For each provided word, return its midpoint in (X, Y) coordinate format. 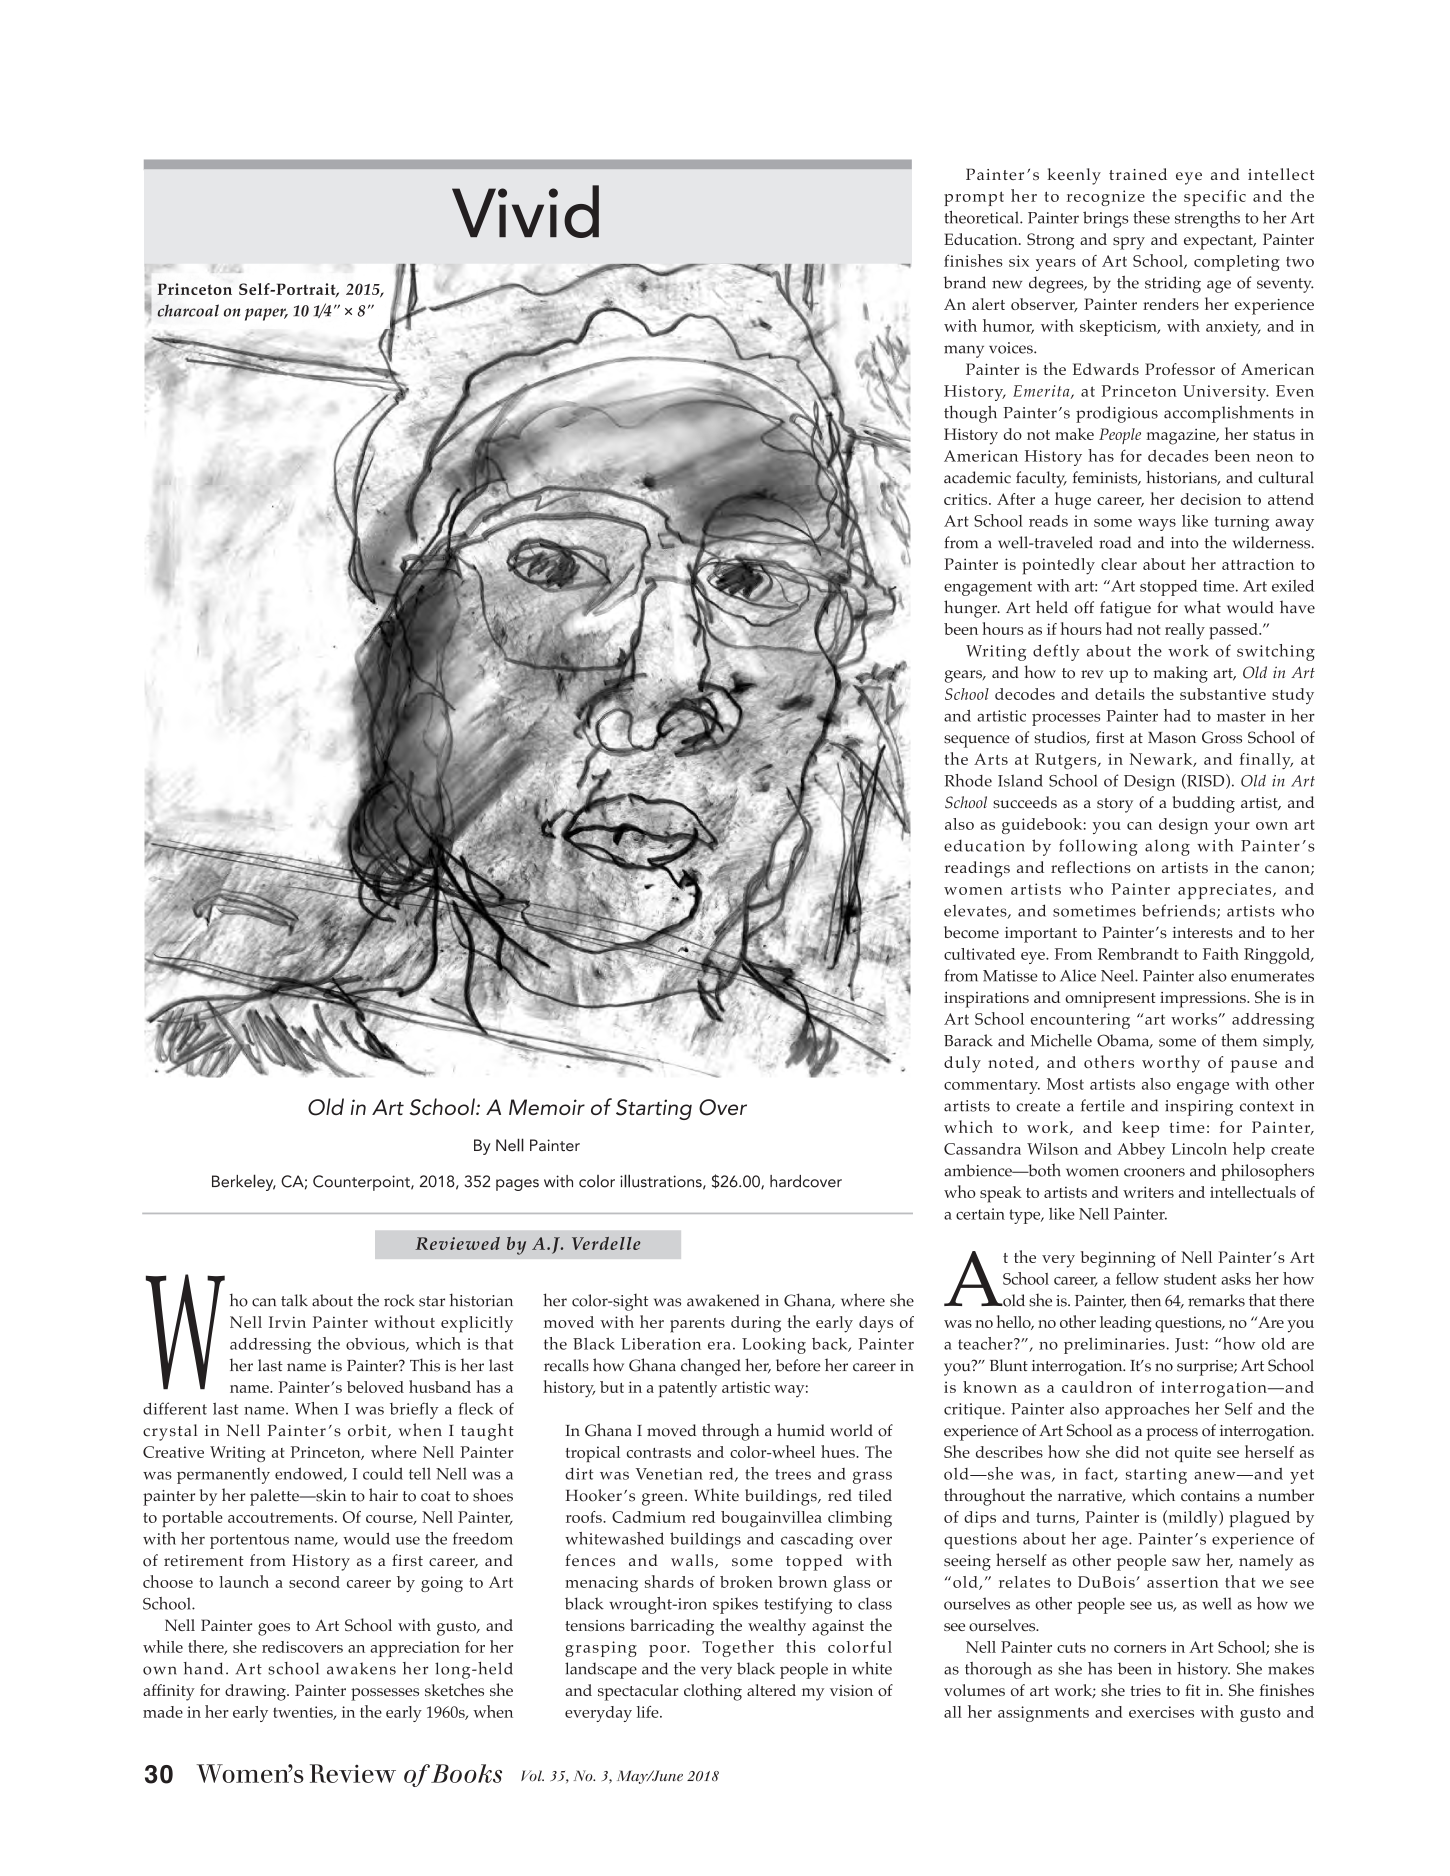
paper (266, 314)
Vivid (525, 211)
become (971, 932)
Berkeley (244, 1182)
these (1151, 217)
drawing (256, 1692)
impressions (1204, 1000)
